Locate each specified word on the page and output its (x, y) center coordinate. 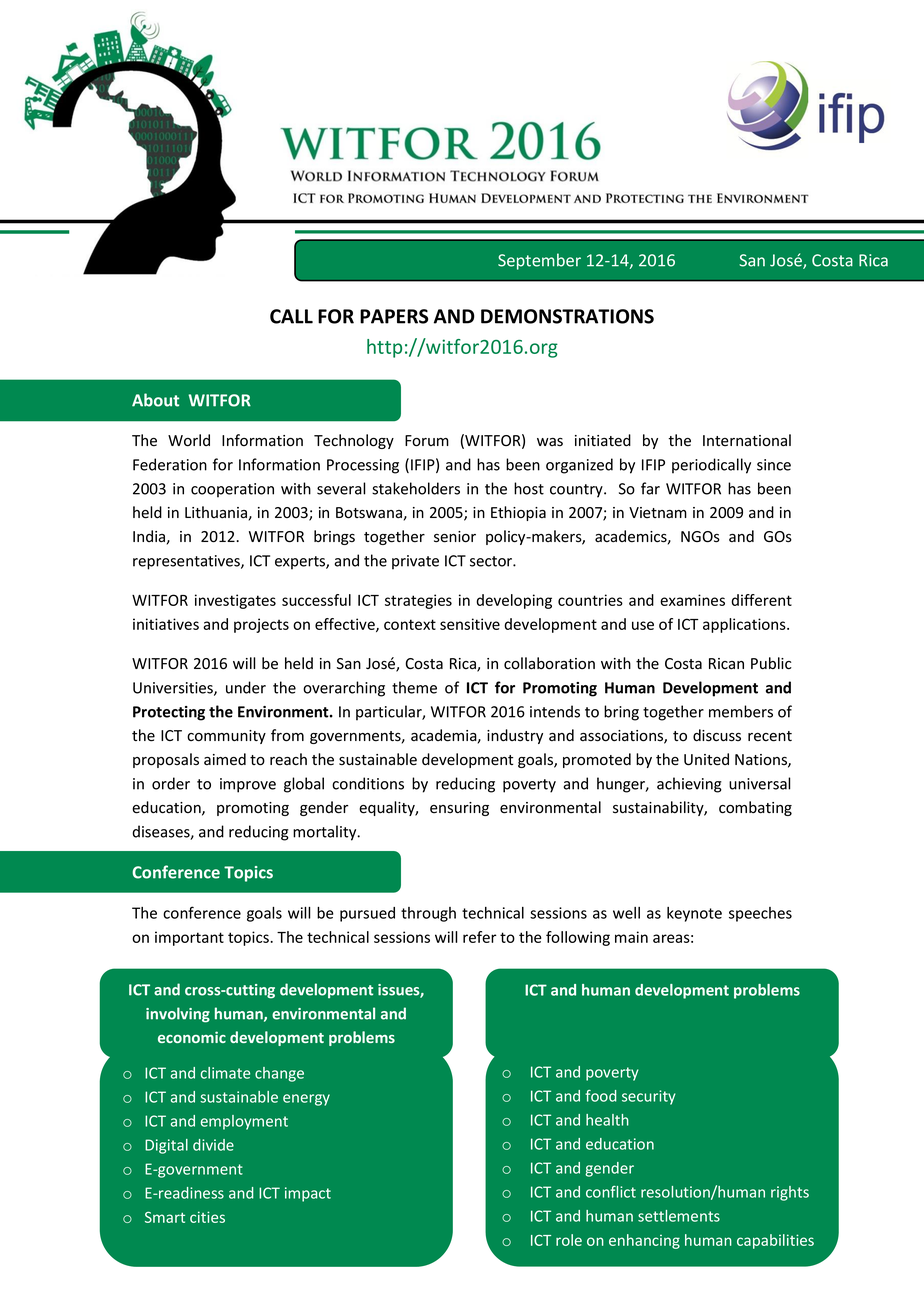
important (189, 938)
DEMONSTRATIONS (567, 316)
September (539, 261)
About (155, 400)
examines (692, 600)
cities (207, 1217)
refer (480, 937)
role (569, 1240)
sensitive (470, 624)
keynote (694, 914)
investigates (235, 601)
